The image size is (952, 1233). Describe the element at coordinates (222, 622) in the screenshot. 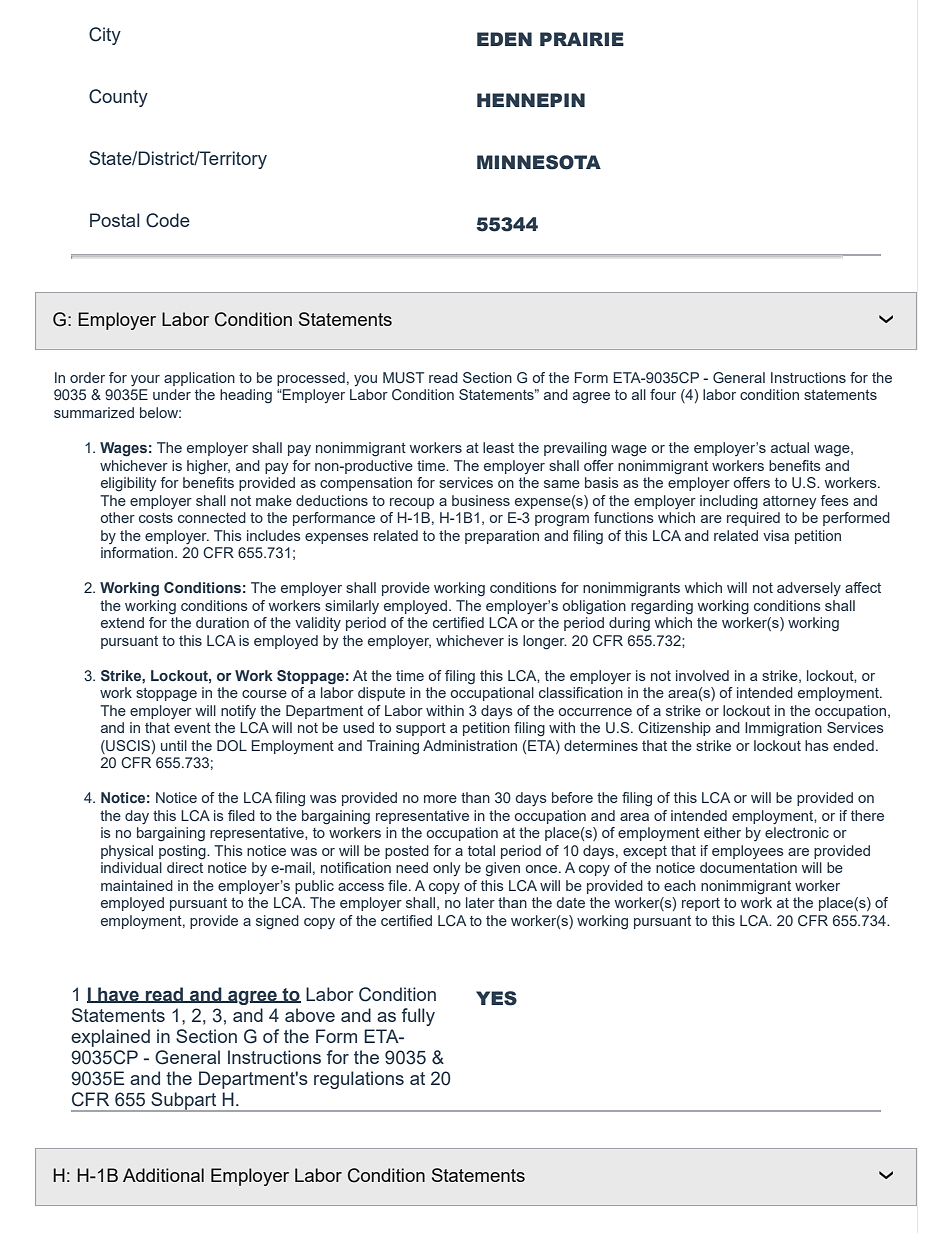

I see `duration` at that location.
